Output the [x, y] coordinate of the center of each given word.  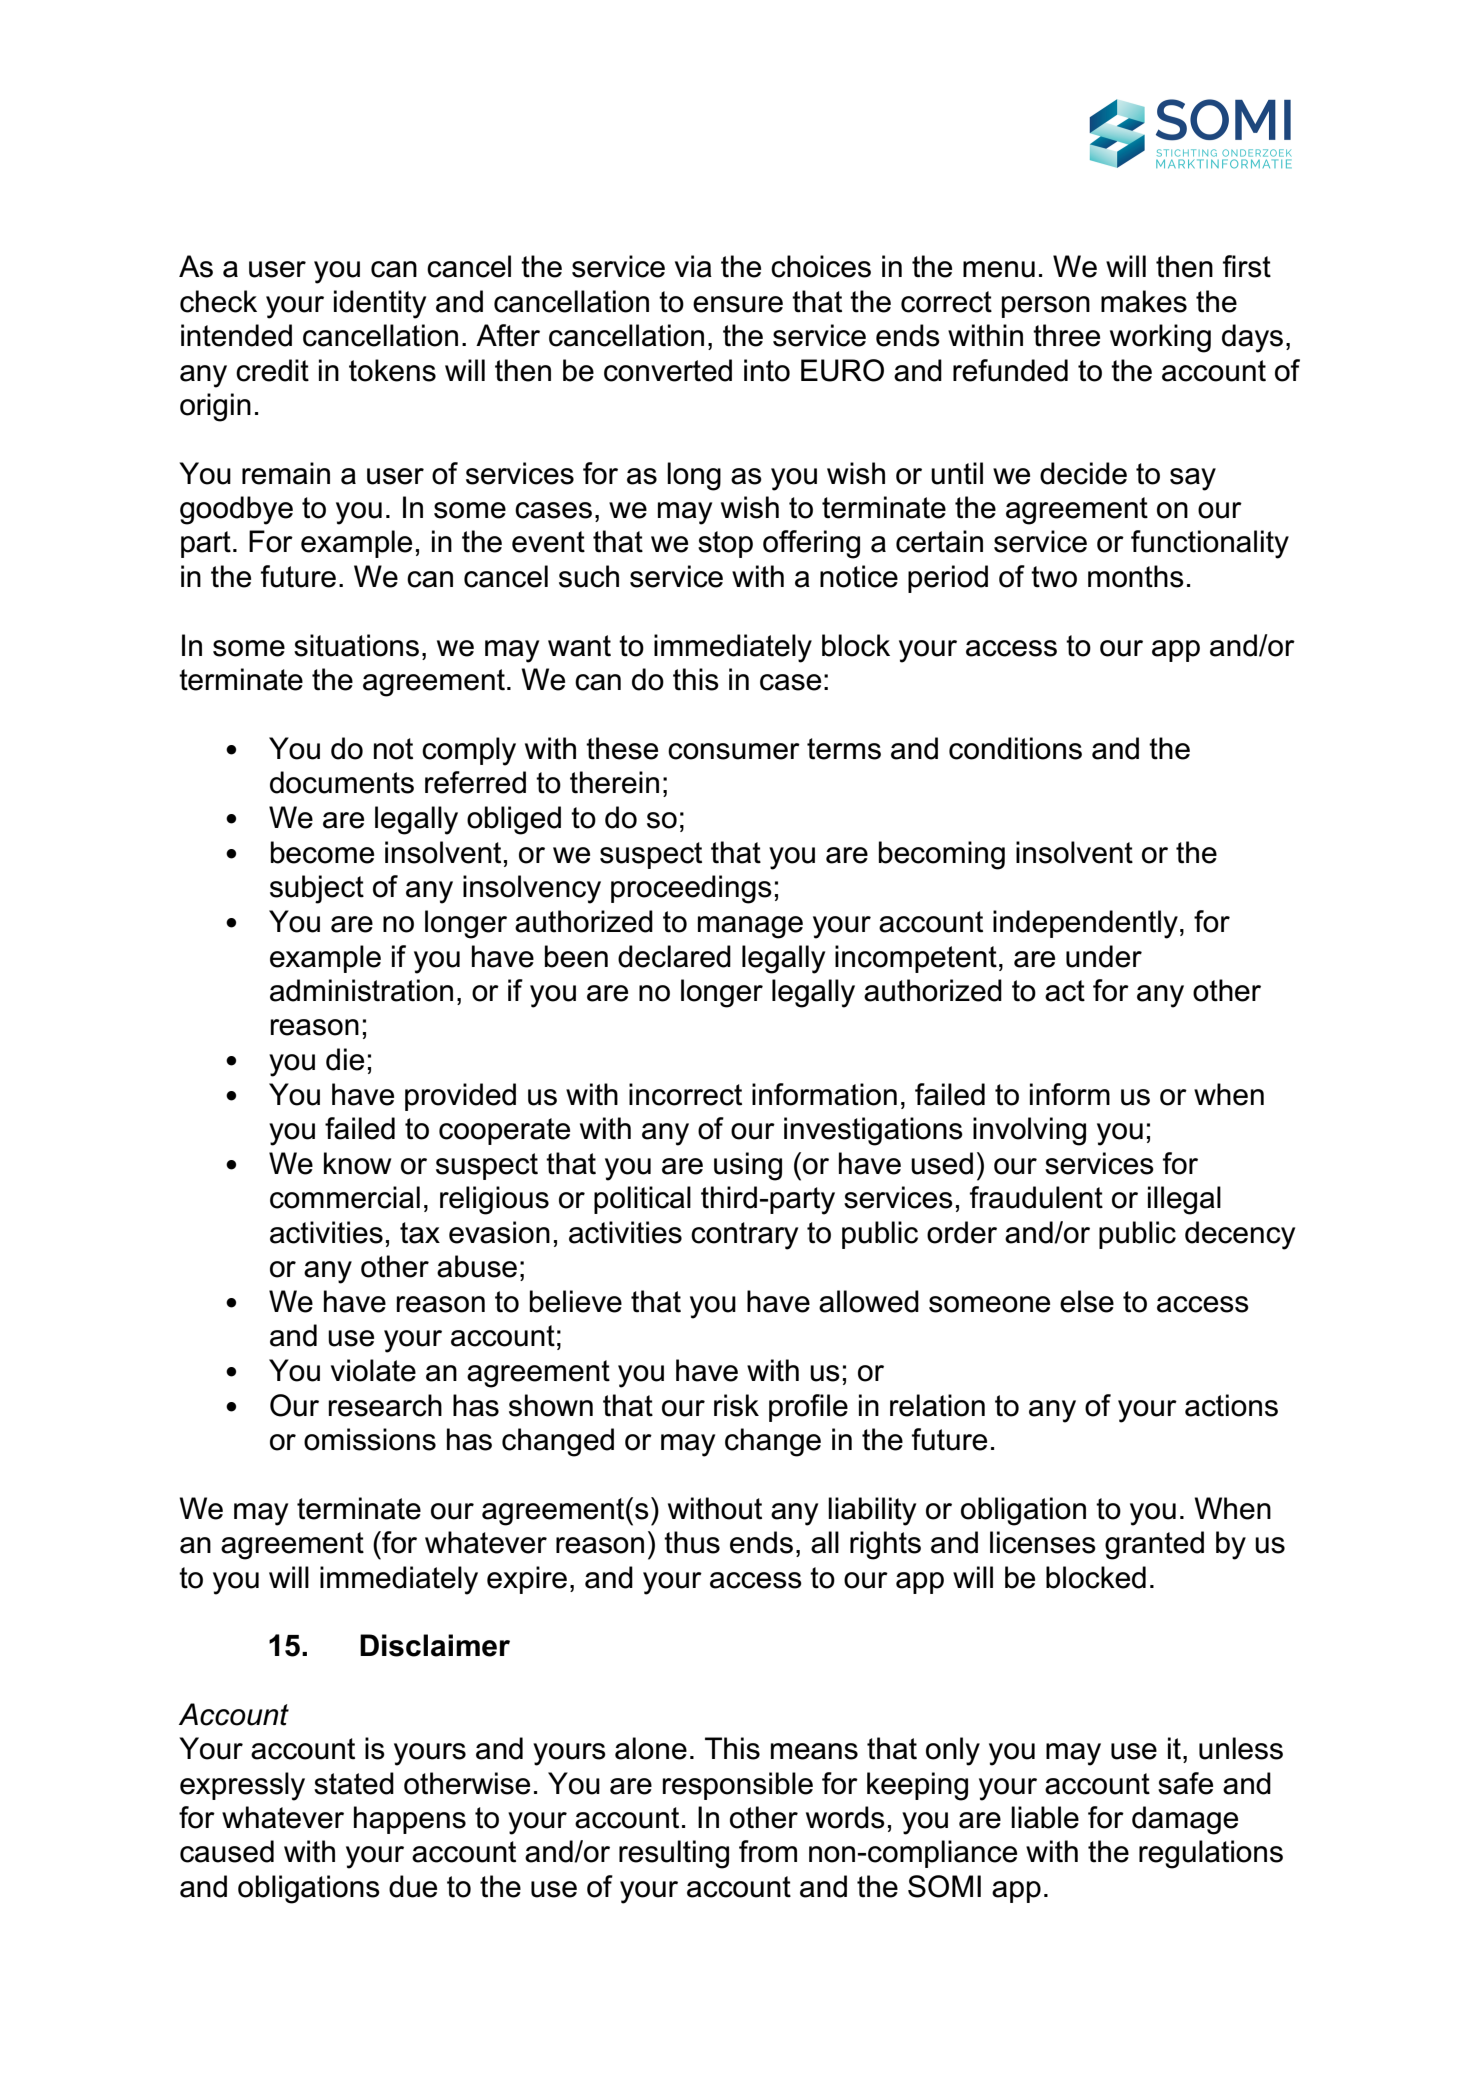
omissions [370, 1439]
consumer [734, 751]
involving [1029, 1131]
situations [356, 645]
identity [380, 304]
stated [354, 1783]
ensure [738, 304]
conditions [1015, 748]
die [345, 1059]
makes [1144, 301]
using [748, 1166]
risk [736, 1405]
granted [1154, 1545]
